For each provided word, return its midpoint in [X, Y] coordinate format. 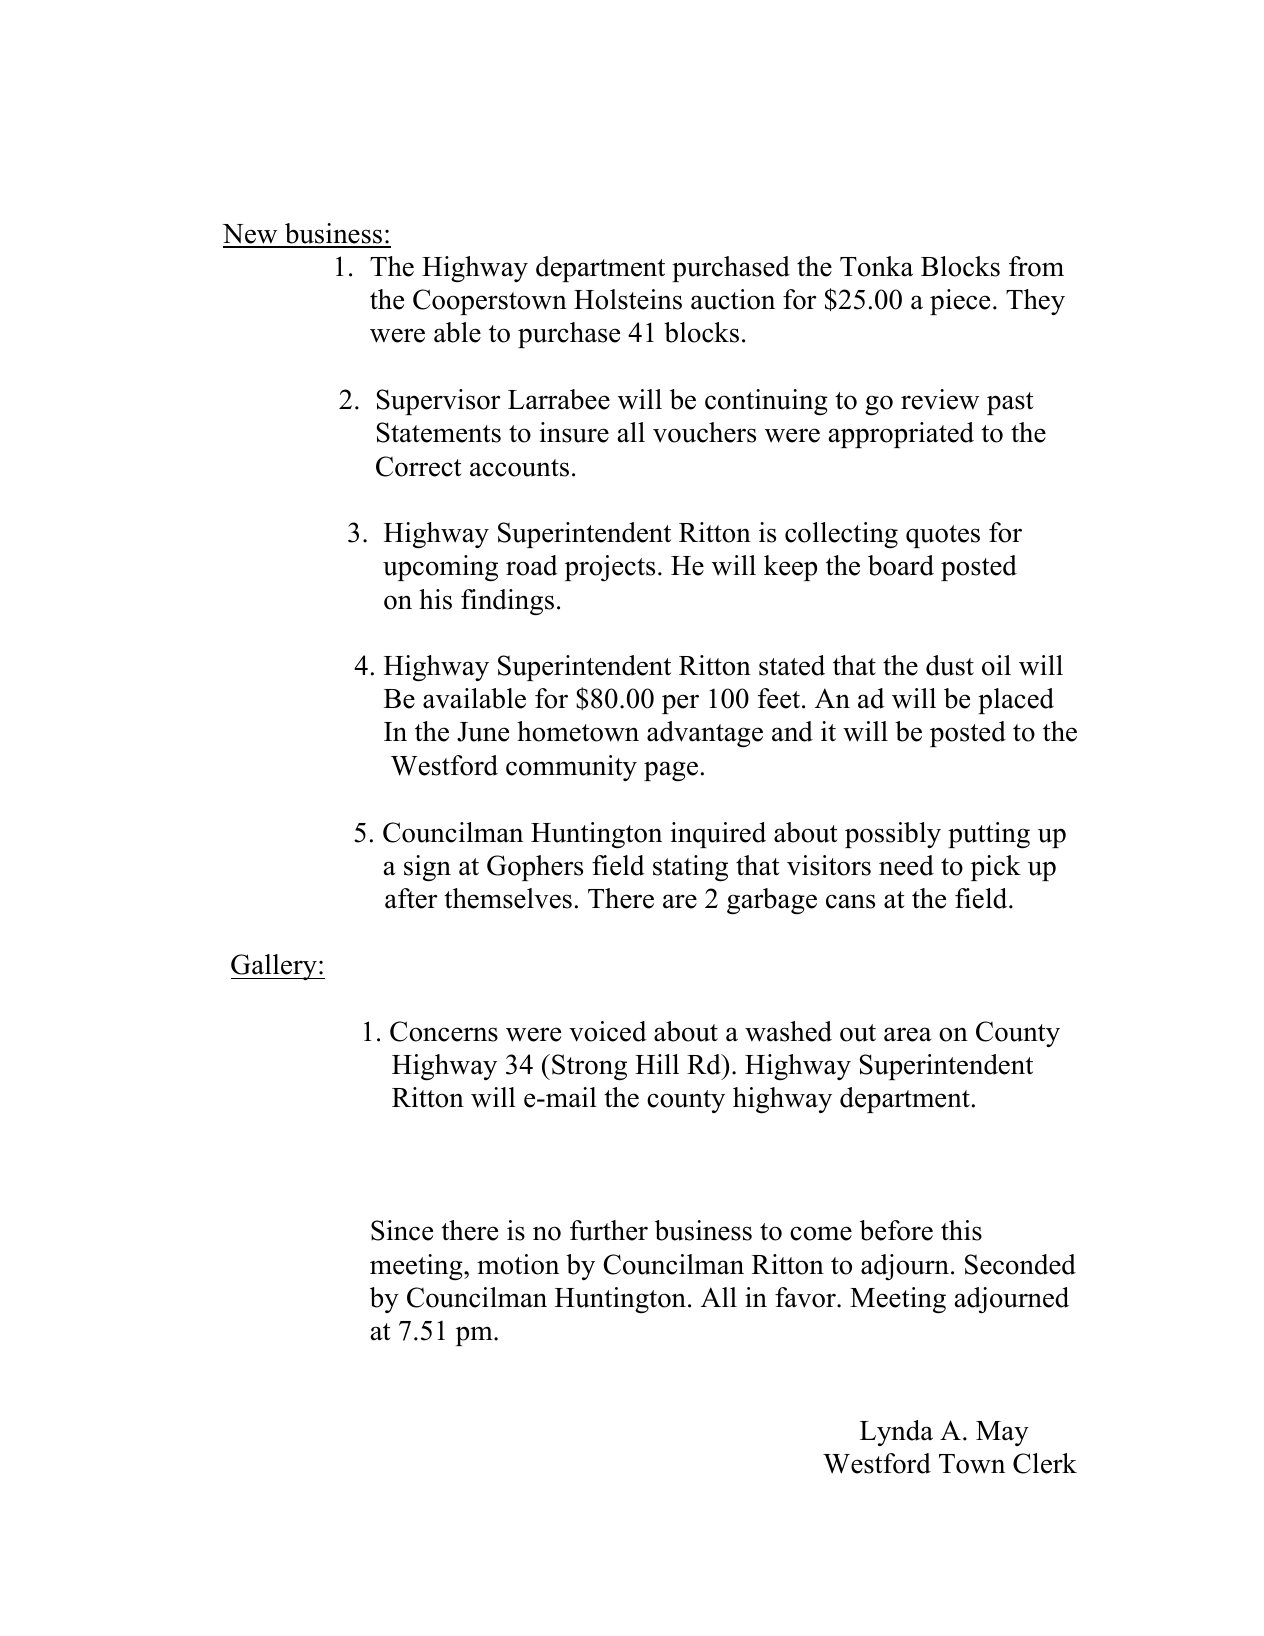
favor [806, 1297]
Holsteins [628, 299]
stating [690, 868]
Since [402, 1230]
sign [427, 868]
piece [960, 302]
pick [996, 868]
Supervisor [439, 402]
